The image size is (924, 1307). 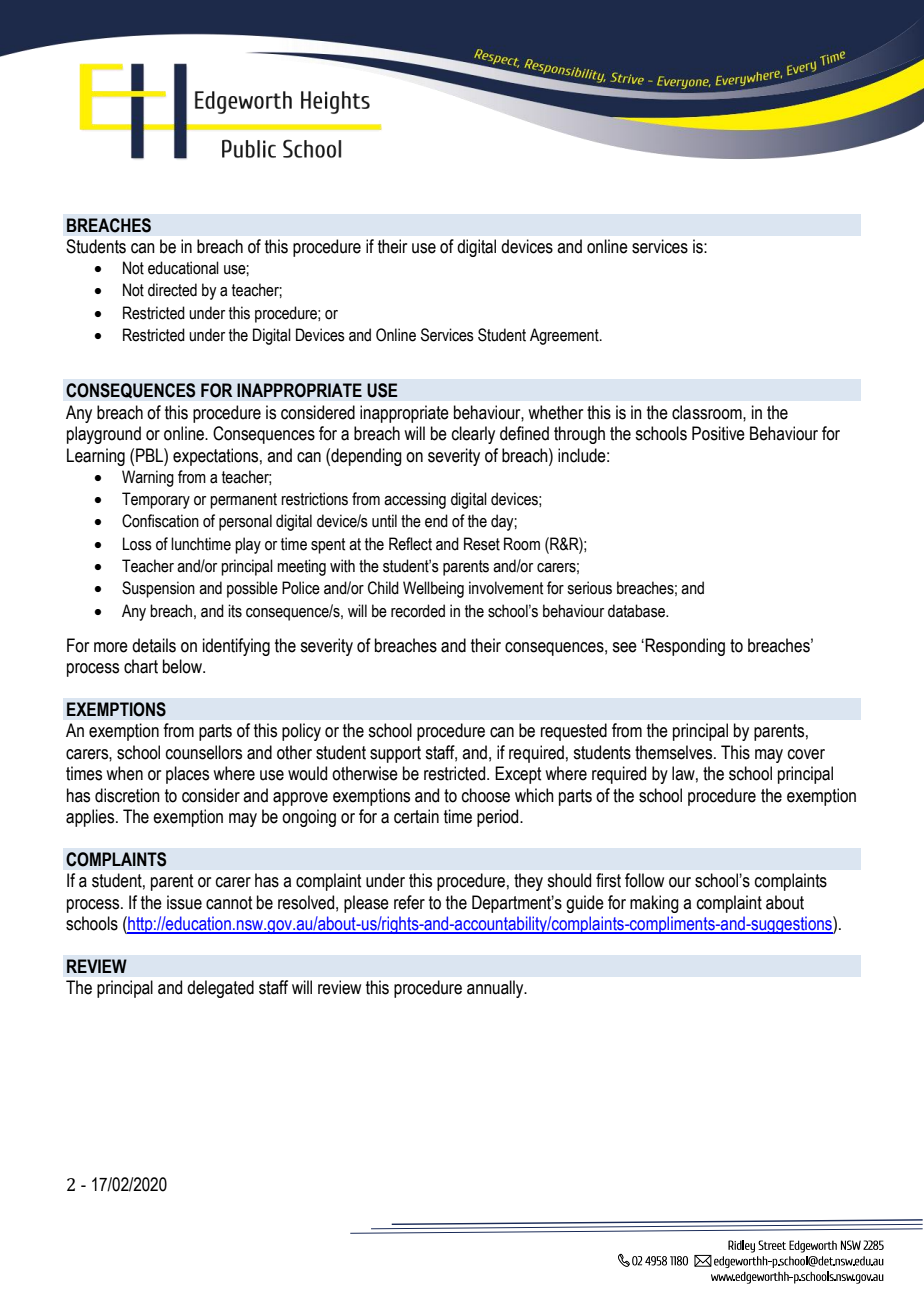 What do you see at coordinates (172, 290) in the document?
I see `directed` at bounding box center [172, 290].
